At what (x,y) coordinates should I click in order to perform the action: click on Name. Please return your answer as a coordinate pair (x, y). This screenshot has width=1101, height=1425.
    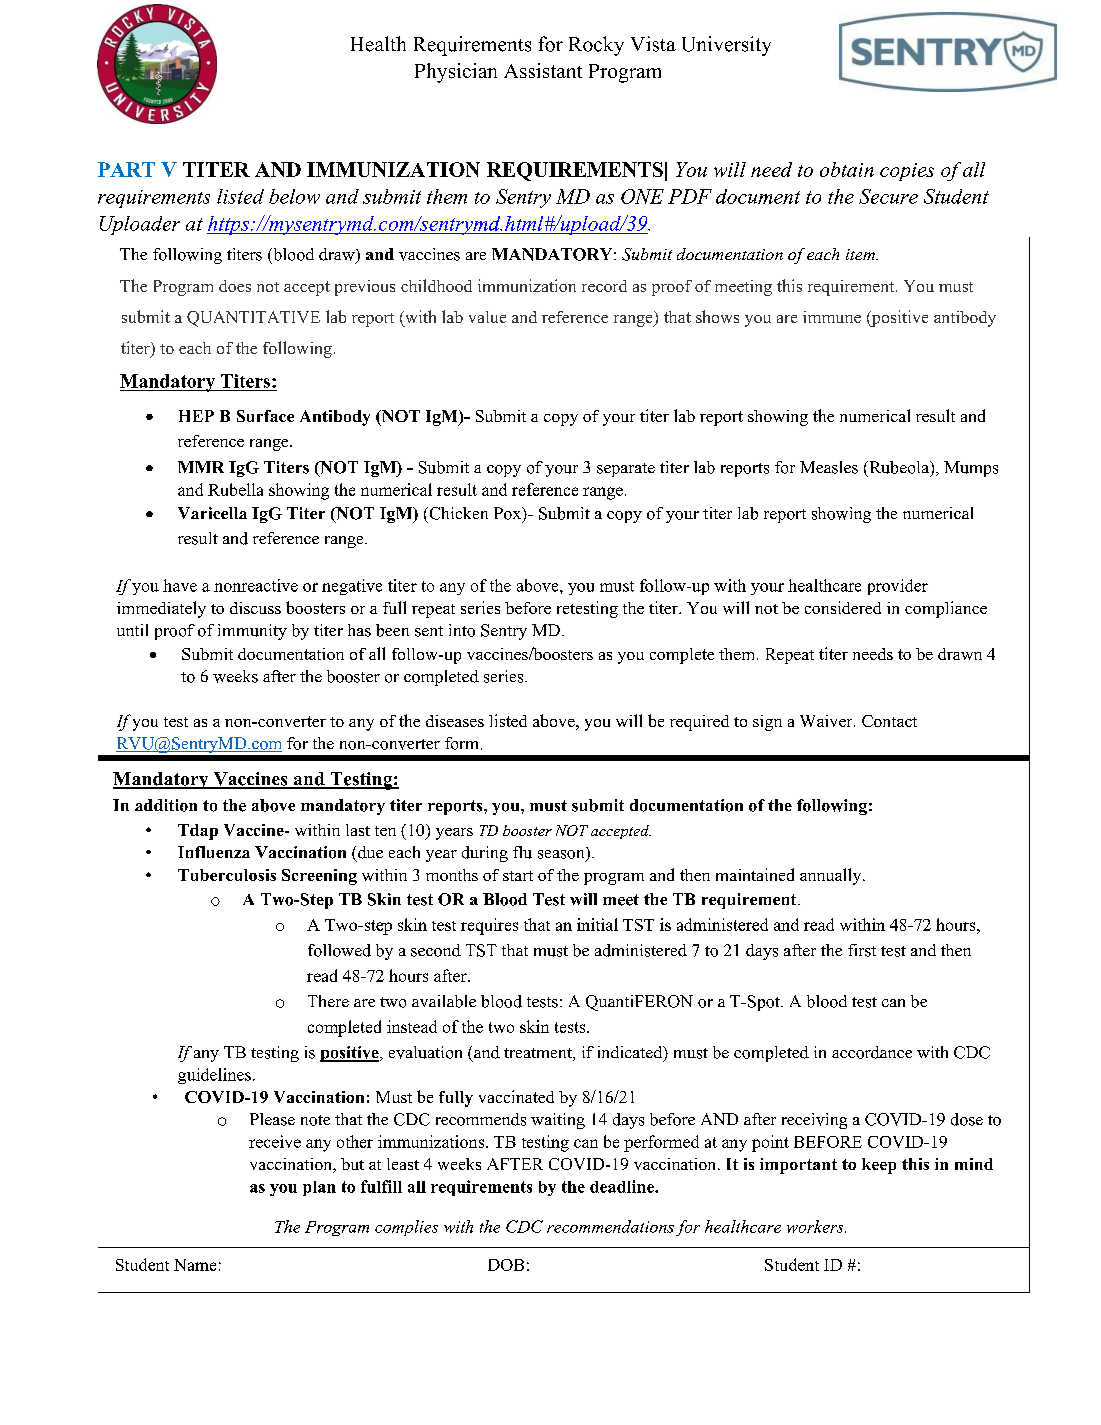
    Looking at the image, I should click on (195, 1265).
